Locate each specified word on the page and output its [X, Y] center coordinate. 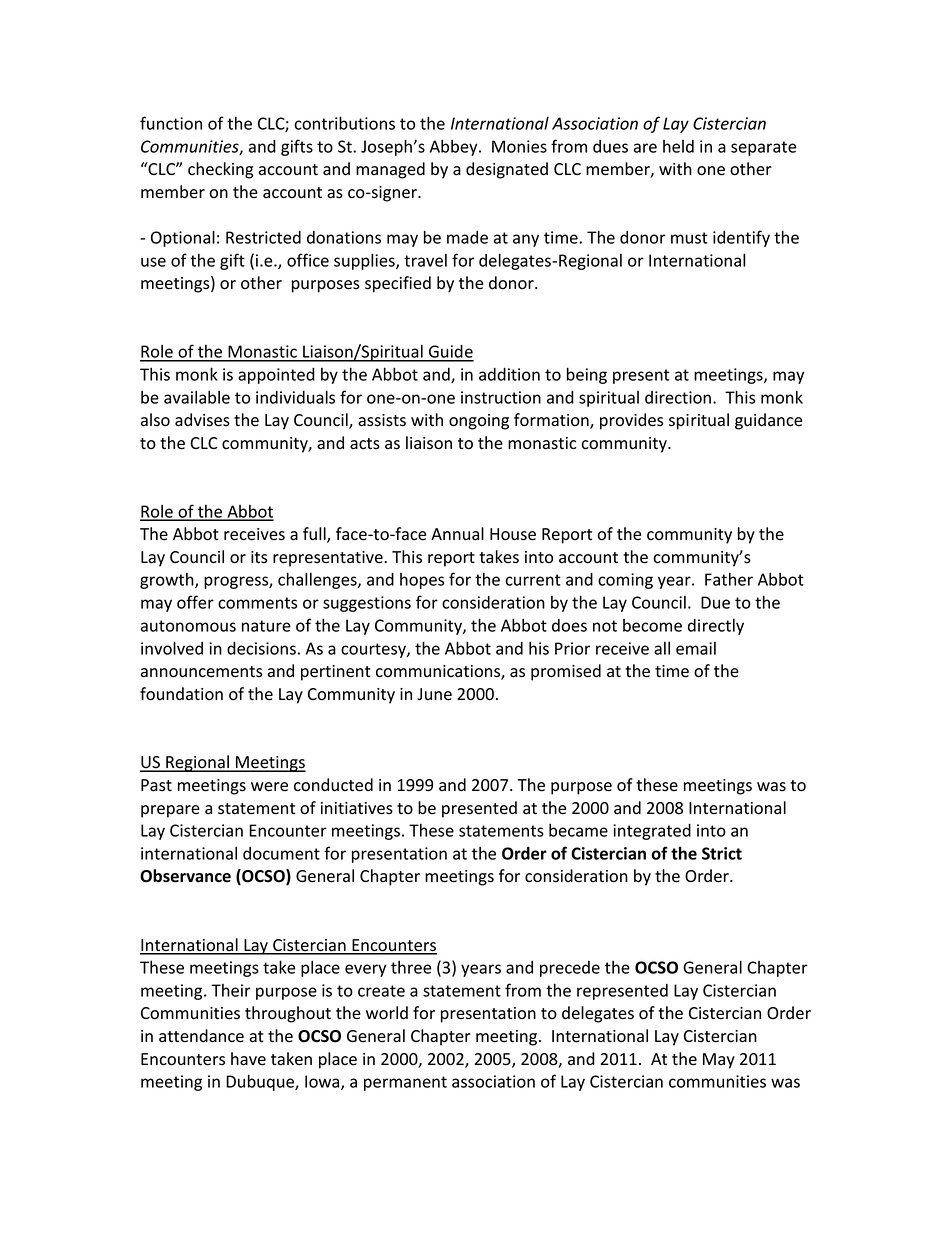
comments [257, 603]
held [678, 146]
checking [220, 170]
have [248, 1059]
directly [716, 626]
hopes [422, 581]
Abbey [455, 147]
